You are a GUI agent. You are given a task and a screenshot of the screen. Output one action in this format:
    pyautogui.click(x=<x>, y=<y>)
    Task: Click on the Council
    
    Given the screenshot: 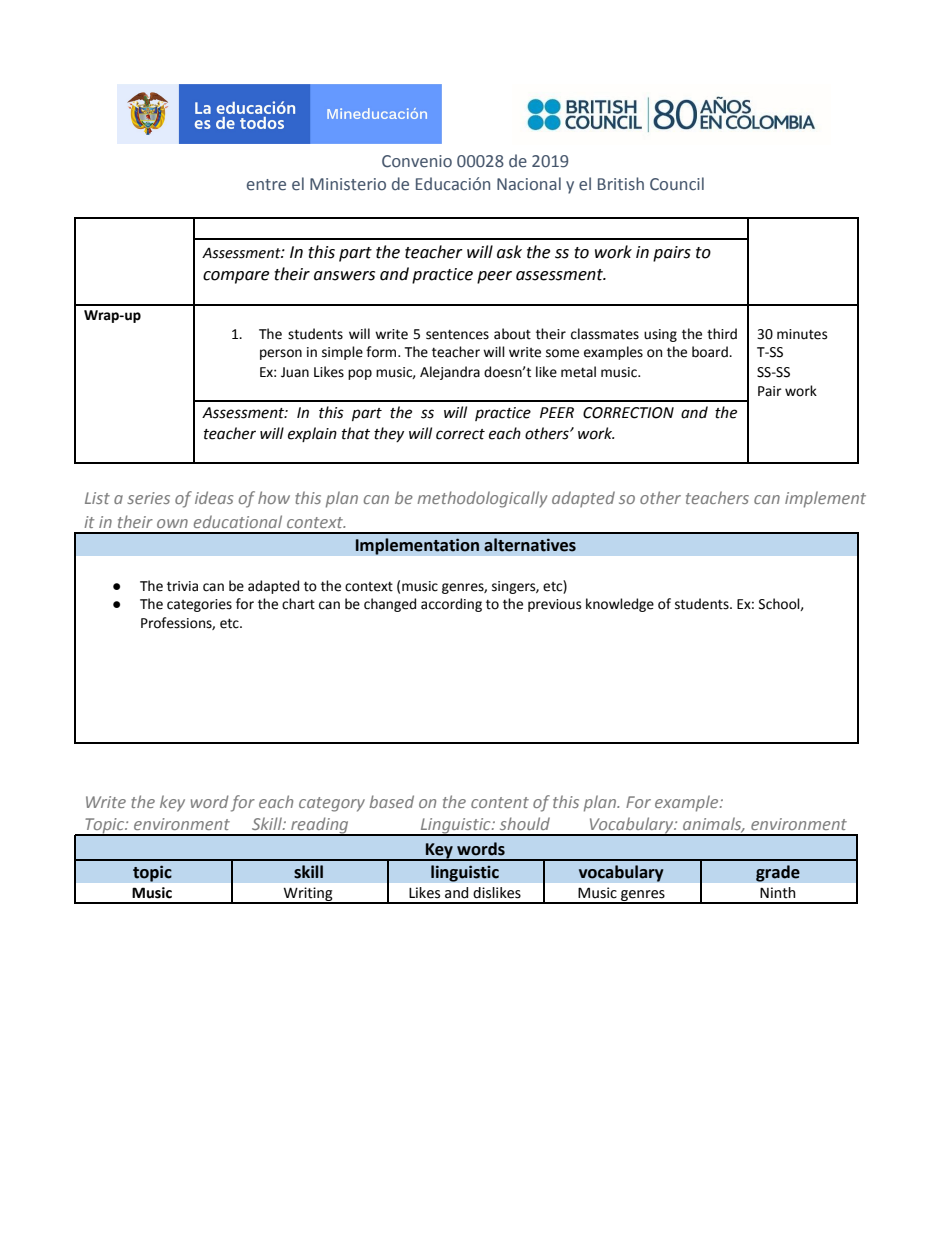 What is the action you would take?
    pyautogui.click(x=677, y=184)
